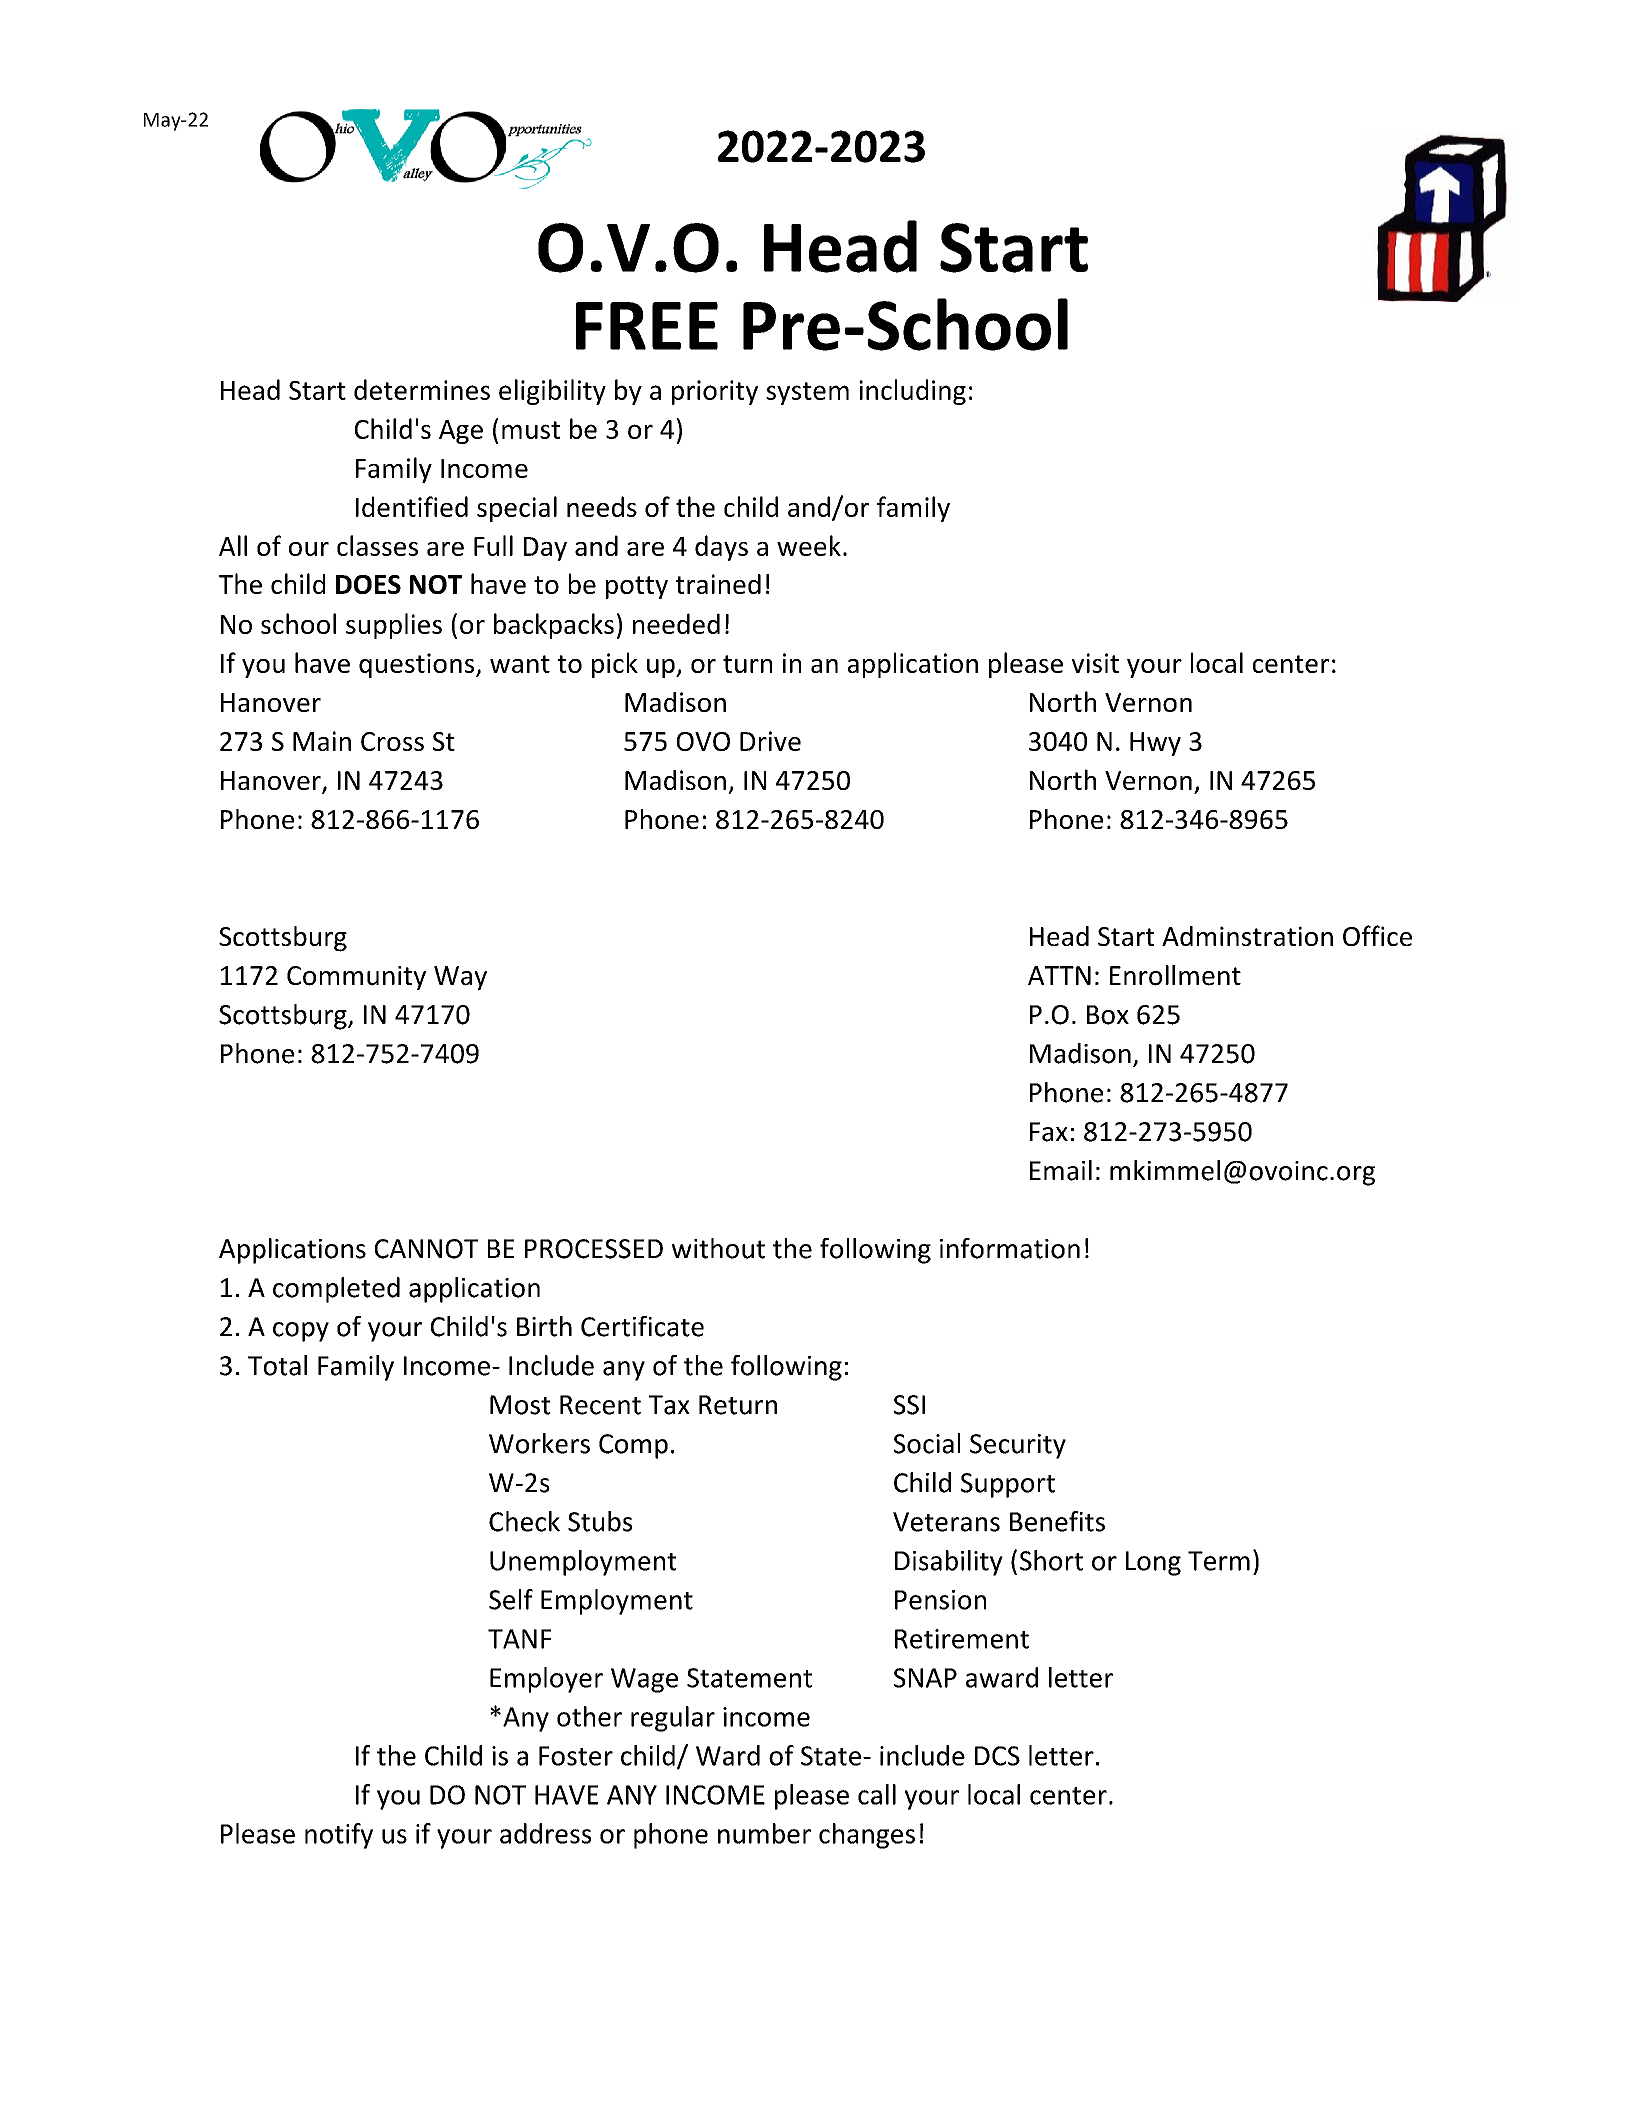 Image resolution: width=1645 pixels, height=2128 pixels. What do you see at coordinates (460, 978) in the image?
I see `Way` at bounding box center [460, 978].
